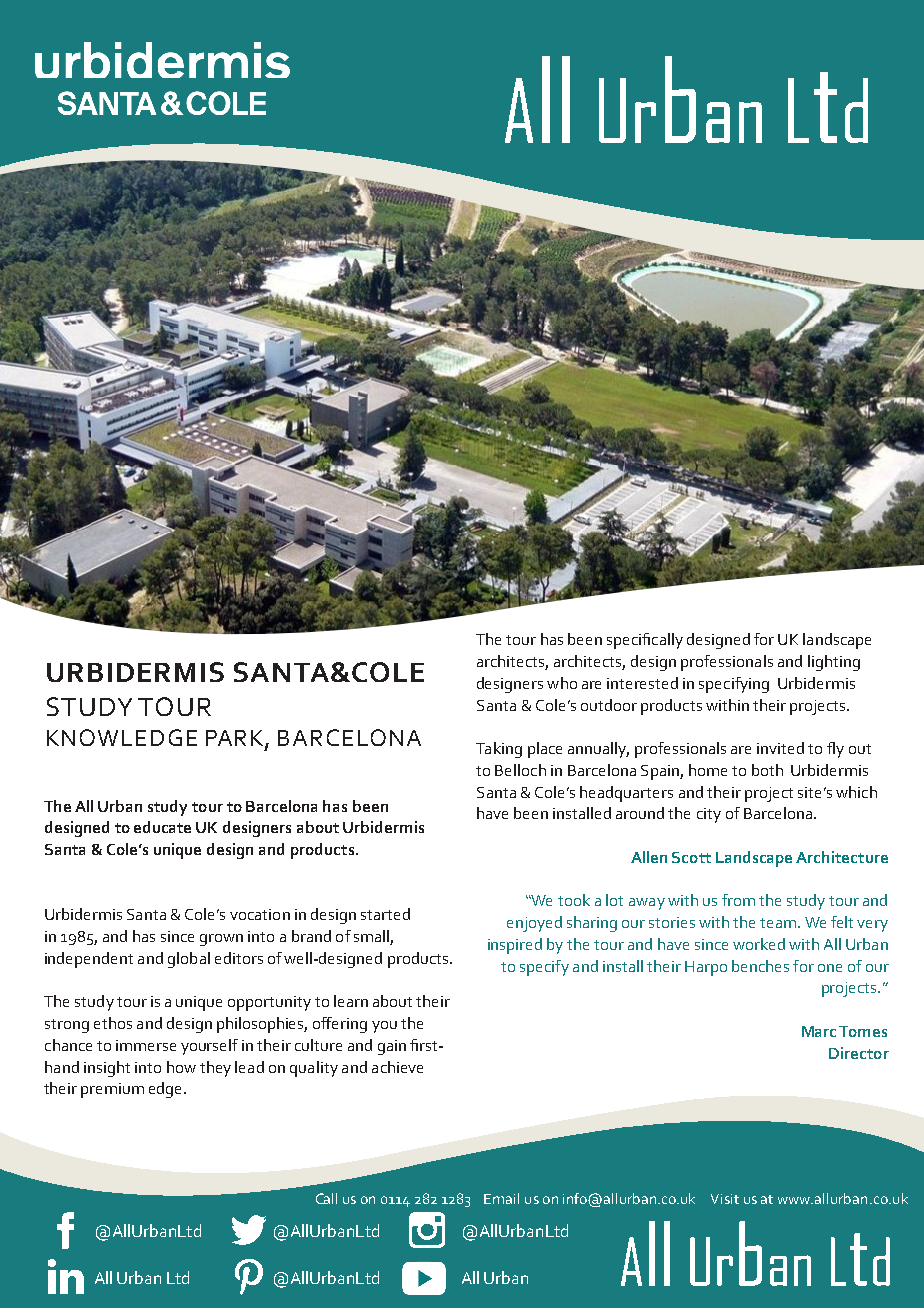 The height and width of the page is (1308, 924). I want to click on Taking, so click(499, 750).
